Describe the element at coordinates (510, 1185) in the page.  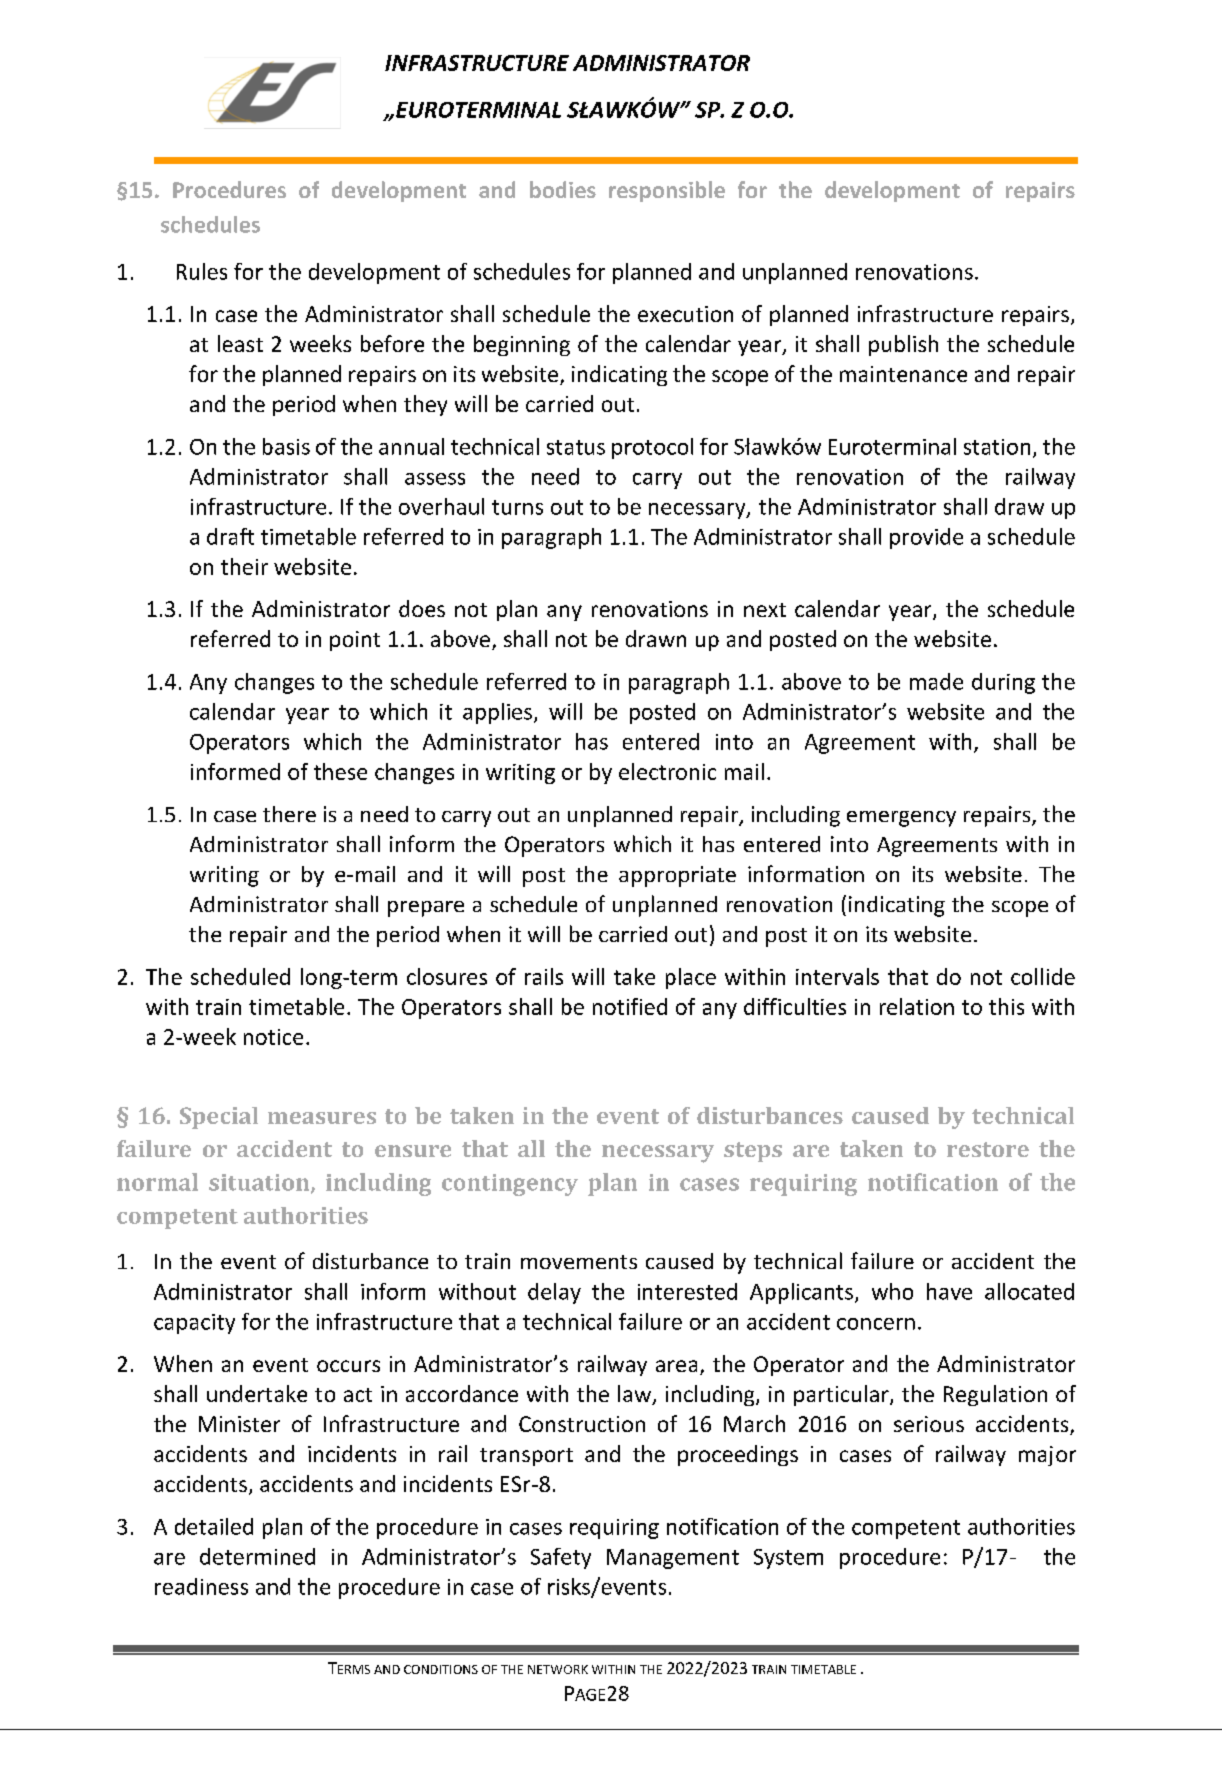
I see `contingency` at that location.
